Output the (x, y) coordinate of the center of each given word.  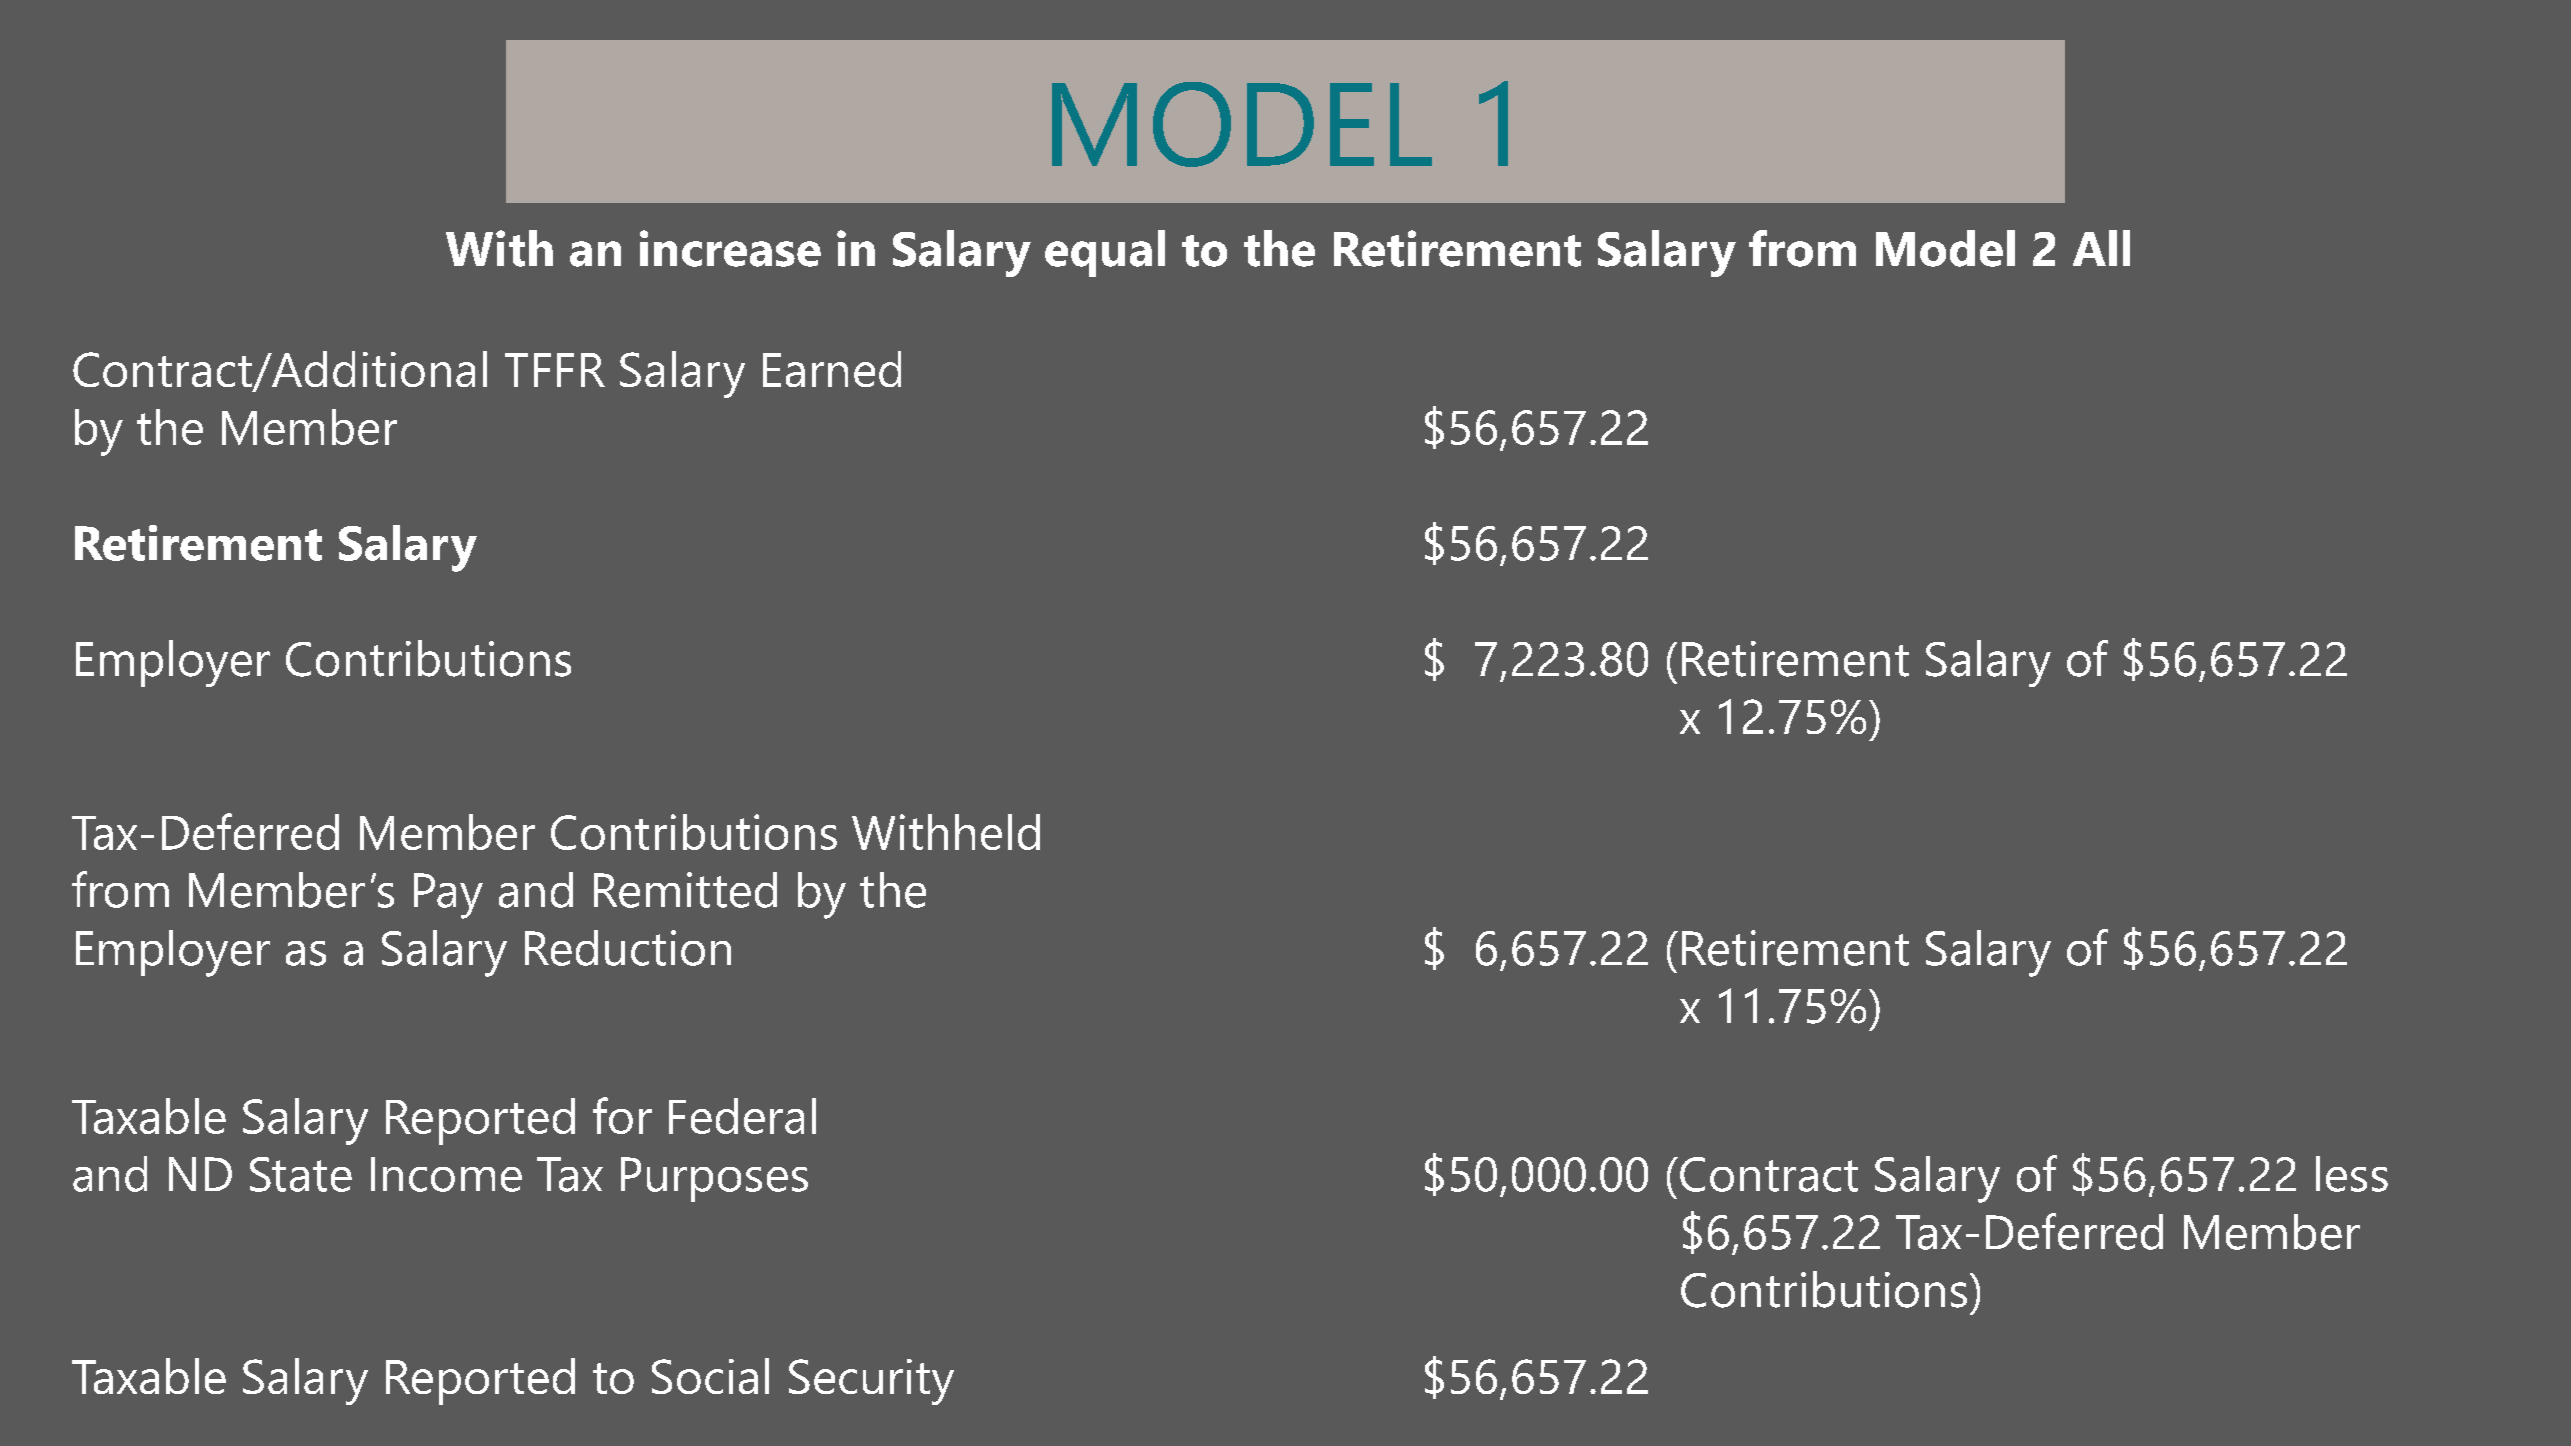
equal (1105, 253)
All (2101, 248)
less (2352, 1174)
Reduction (628, 948)
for (622, 1115)
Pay (448, 896)
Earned (832, 369)
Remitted (685, 890)
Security (871, 1382)
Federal (742, 1116)
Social (710, 1376)
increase (730, 248)
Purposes (714, 1179)
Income (446, 1174)
